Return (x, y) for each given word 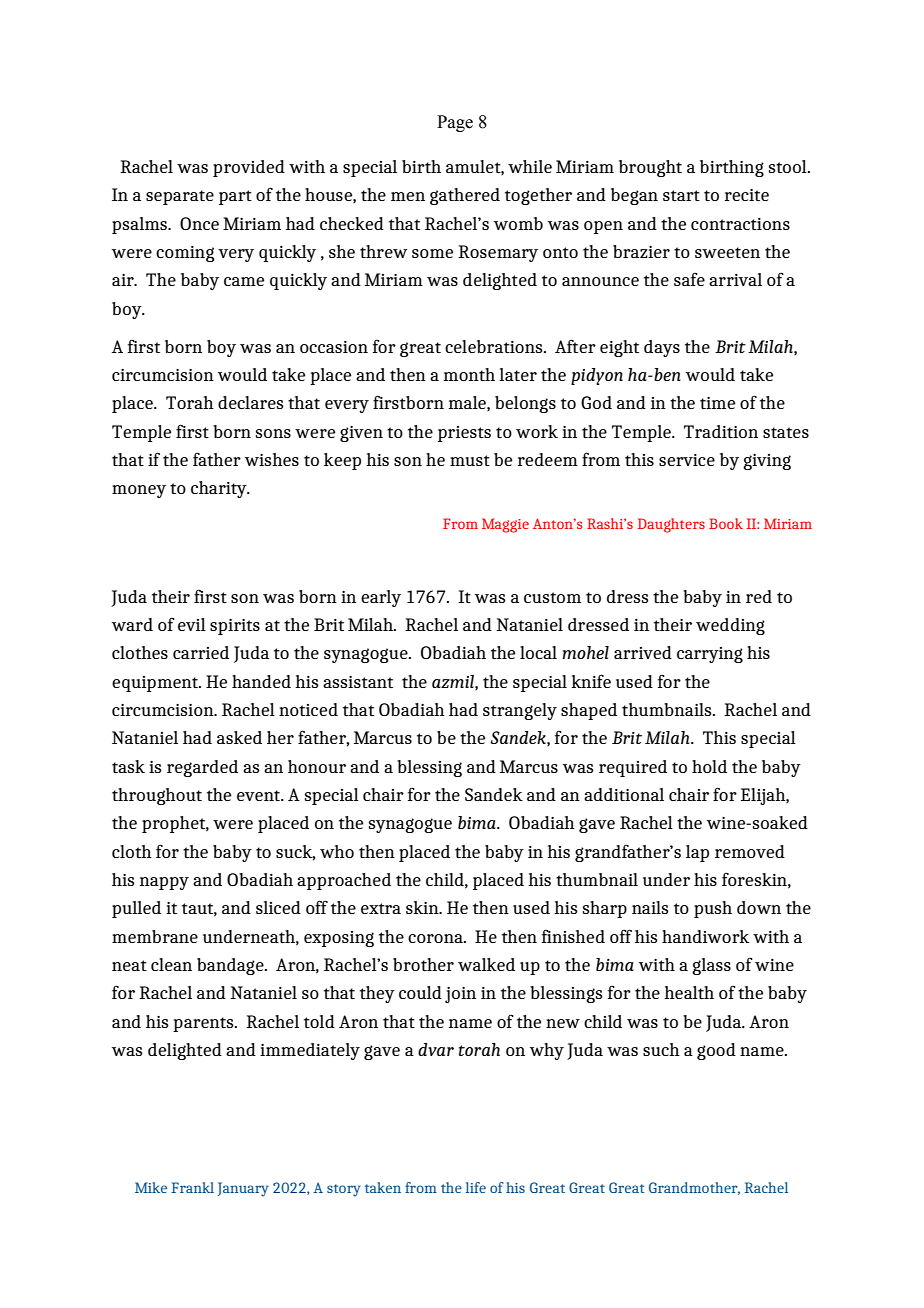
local (538, 652)
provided (249, 168)
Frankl (192, 1187)
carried (201, 652)
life (476, 1187)
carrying (710, 655)
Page (455, 123)
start (681, 195)
